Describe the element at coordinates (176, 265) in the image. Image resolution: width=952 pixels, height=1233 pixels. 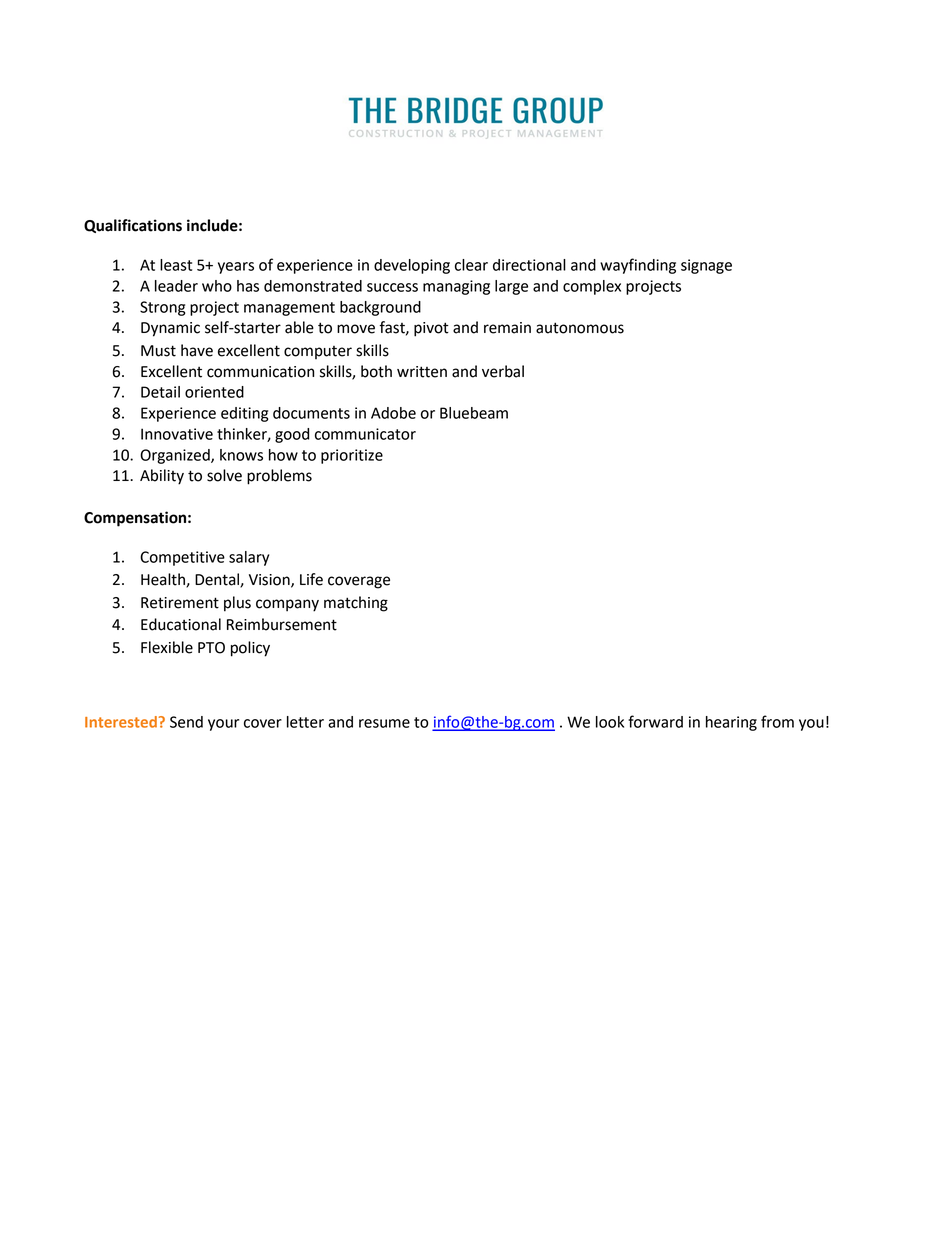
I see `least` at that location.
